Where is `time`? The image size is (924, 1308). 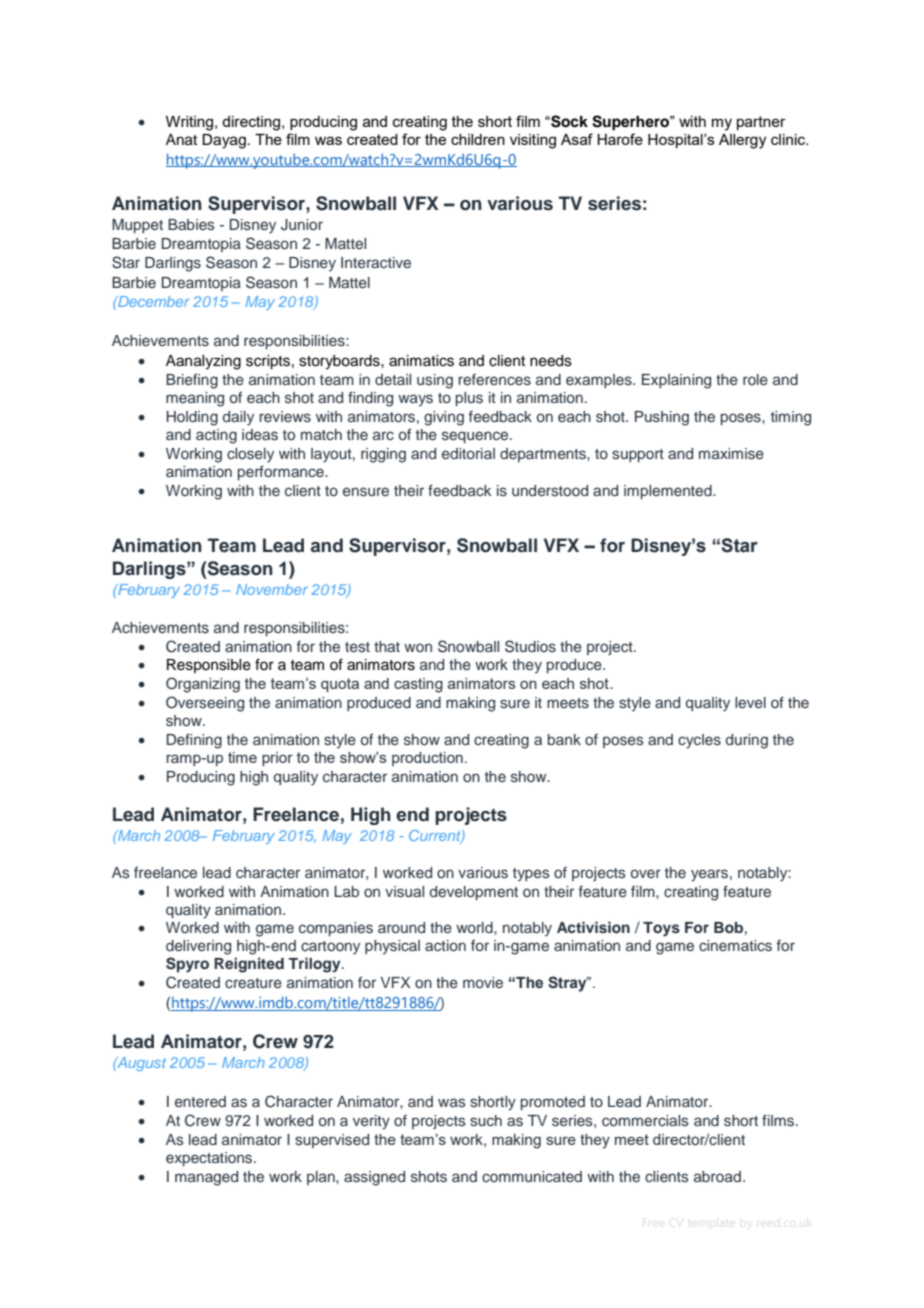
time is located at coordinates (242, 757).
